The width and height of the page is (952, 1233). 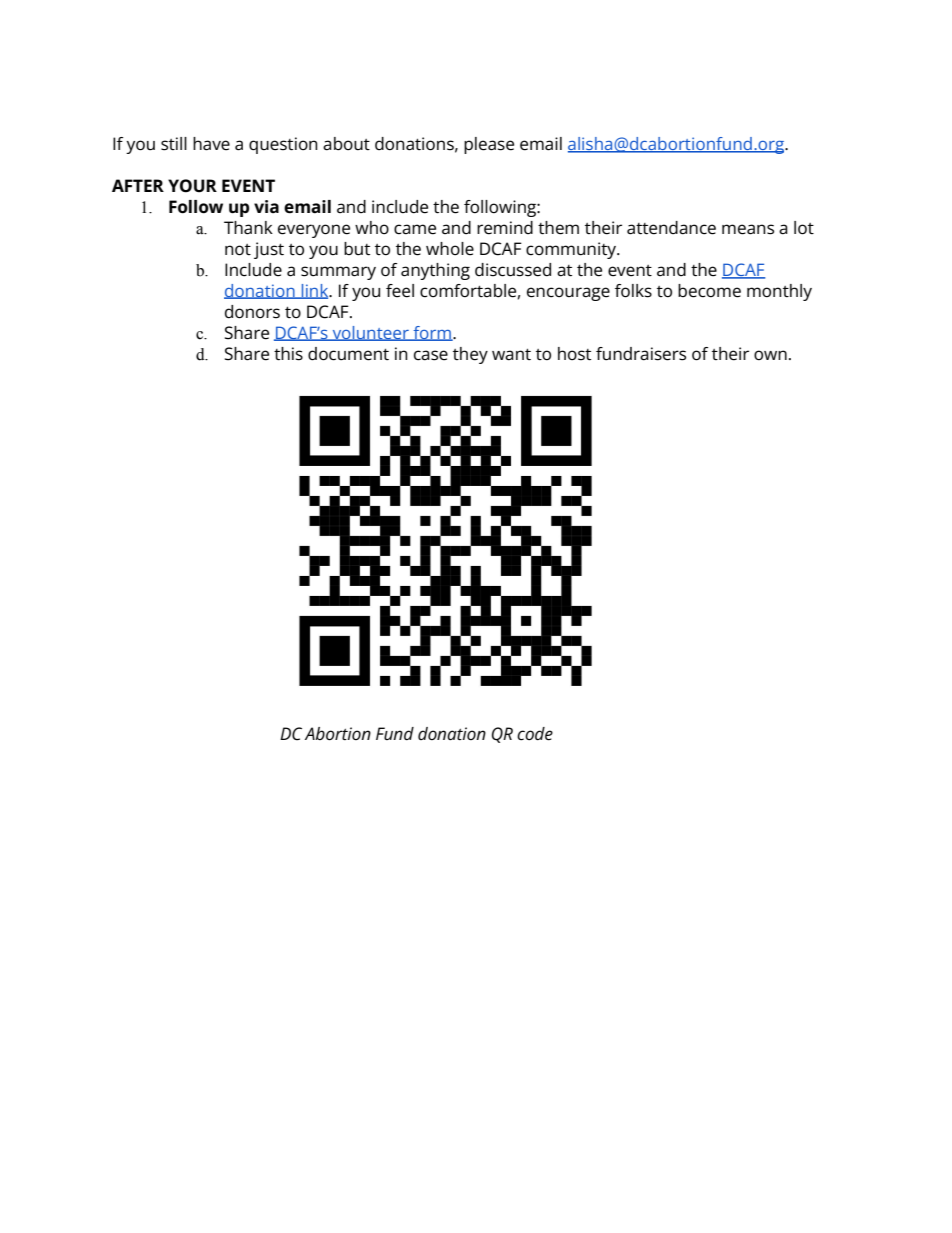 I want to click on feel, so click(x=400, y=291).
